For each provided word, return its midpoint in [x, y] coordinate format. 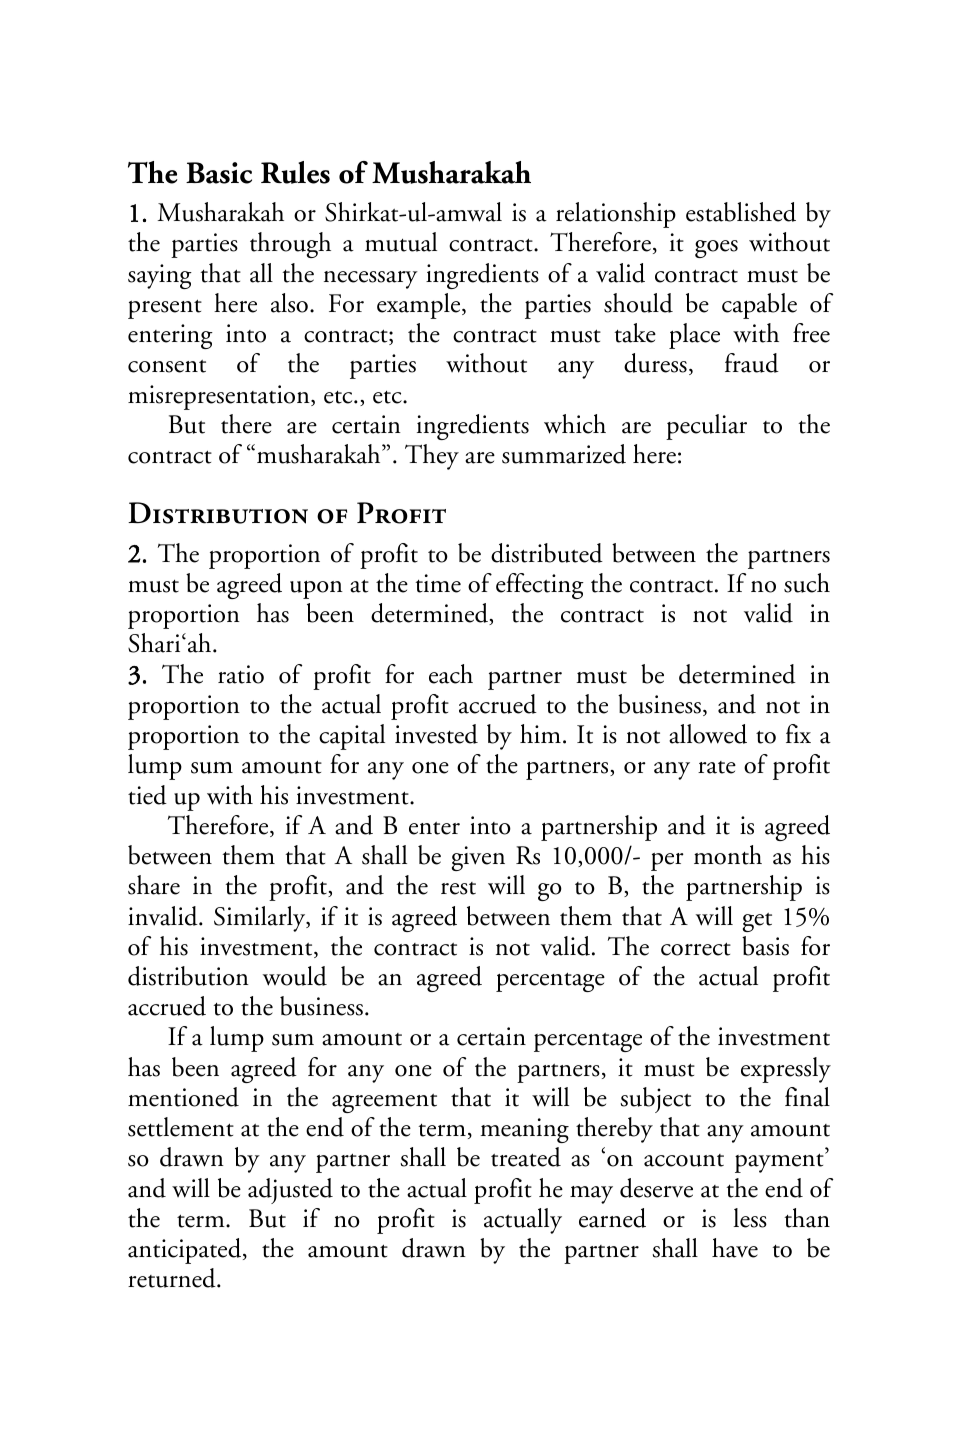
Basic [219, 173]
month [728, 855]
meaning [524, 1130]
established [741, 212]
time [438, 583]
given [478, 858]
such [807, 583]
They [432, 457]
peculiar [706, 427]
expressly [786, 1070]
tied [147, 795]
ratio [241, 674]
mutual [401, 242]
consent [167, 366]
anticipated [186, 1251]
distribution [188, 976]
